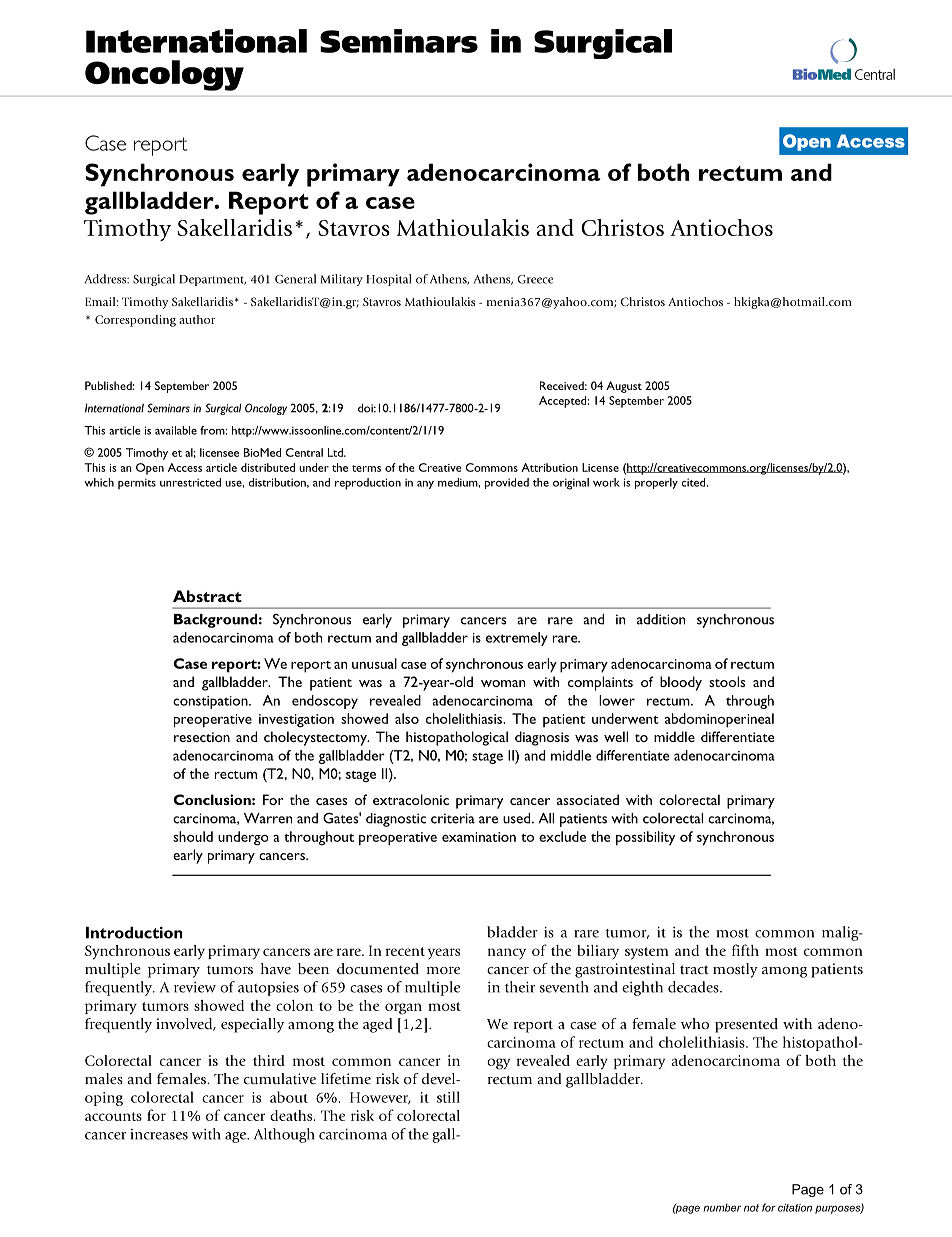 This screenshot has height=1237, width=952. I want to click on increases, so click(159, 1134).
